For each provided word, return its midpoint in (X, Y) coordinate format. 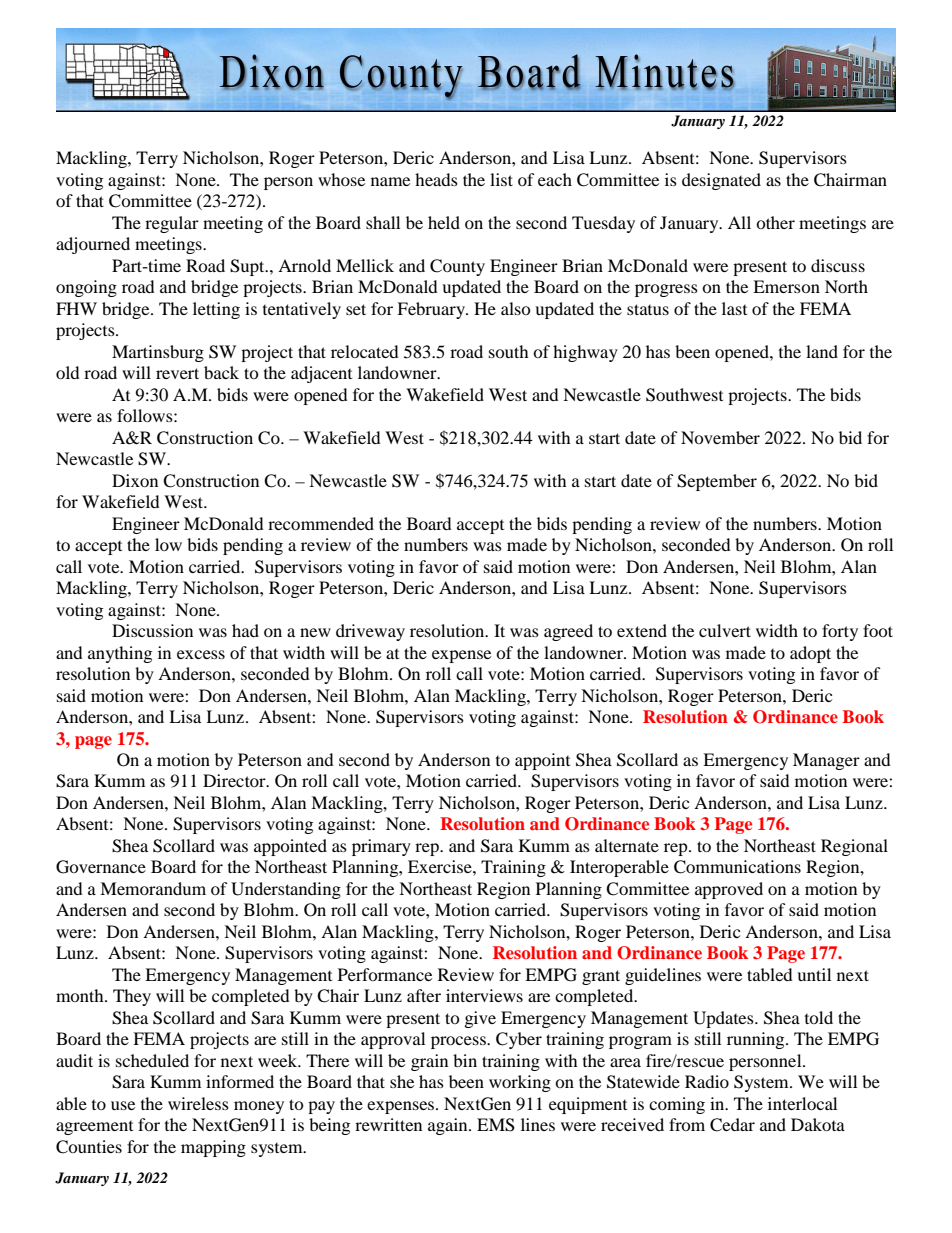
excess (201, 654)
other (775, 222)
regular (172, 224)
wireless (198, 1103)
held (444, 222)
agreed (568, 632)
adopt (810, 654)
